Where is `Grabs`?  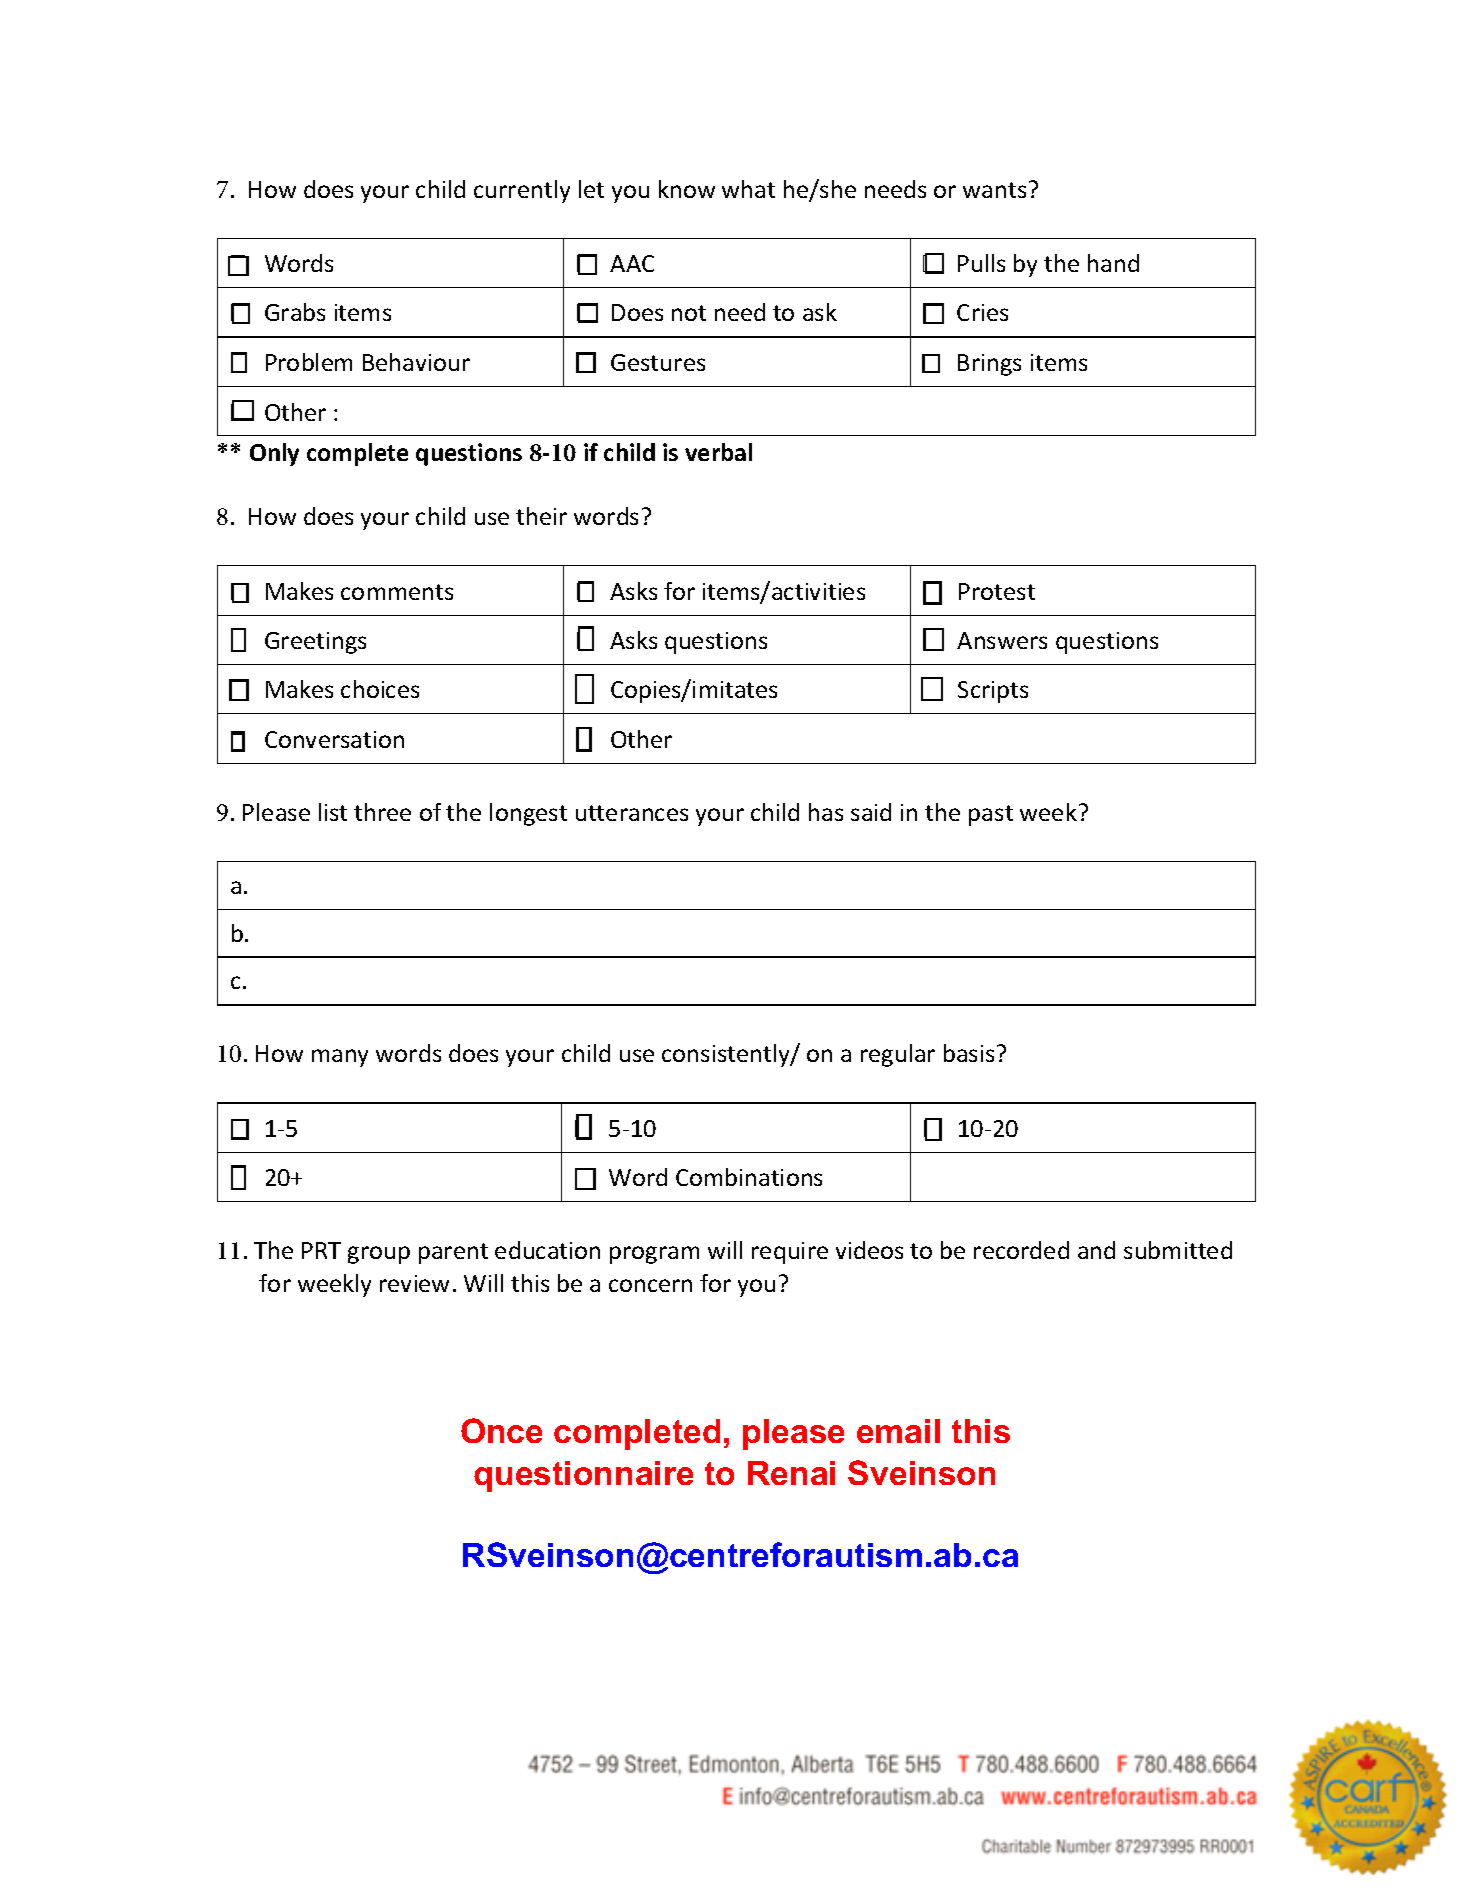
Grabs is located at coordinates (295, 312).
